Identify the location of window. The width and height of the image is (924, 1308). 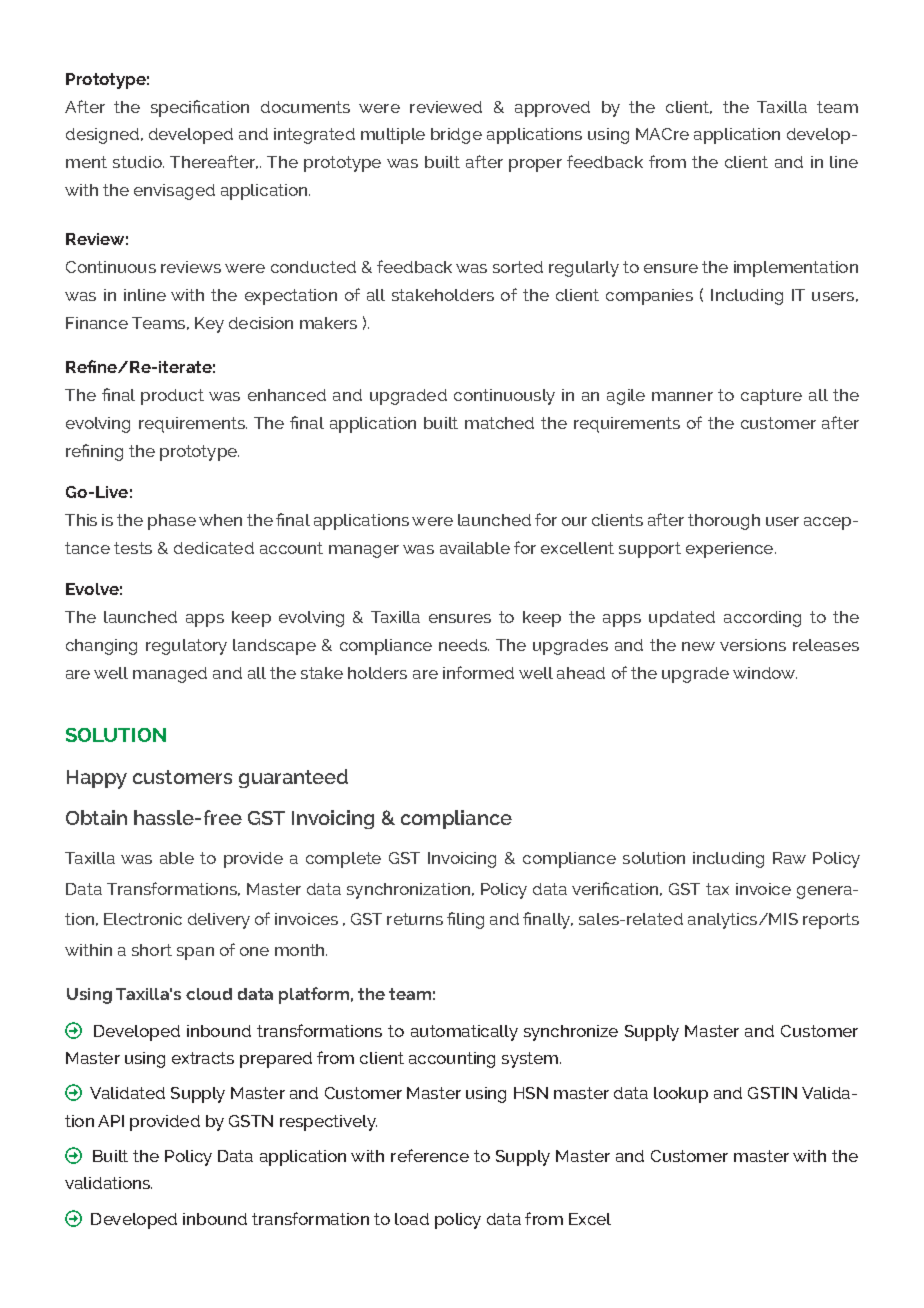
(765, 673).
